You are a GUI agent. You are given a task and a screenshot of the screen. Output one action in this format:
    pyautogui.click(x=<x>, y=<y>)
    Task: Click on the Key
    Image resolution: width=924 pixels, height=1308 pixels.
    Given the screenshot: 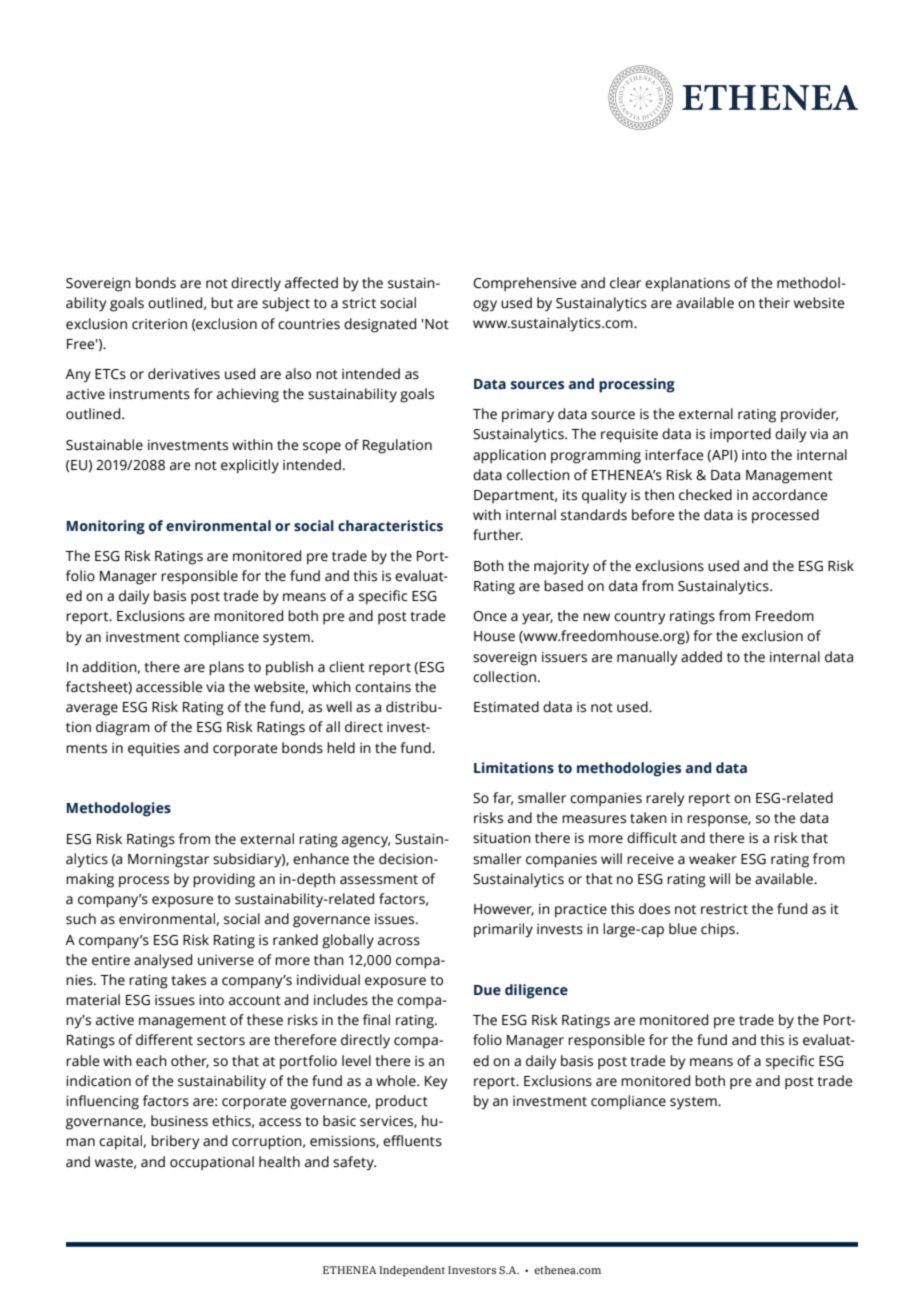 What is the action you would take?
    pyautogui.click(x=436, y=1083)
